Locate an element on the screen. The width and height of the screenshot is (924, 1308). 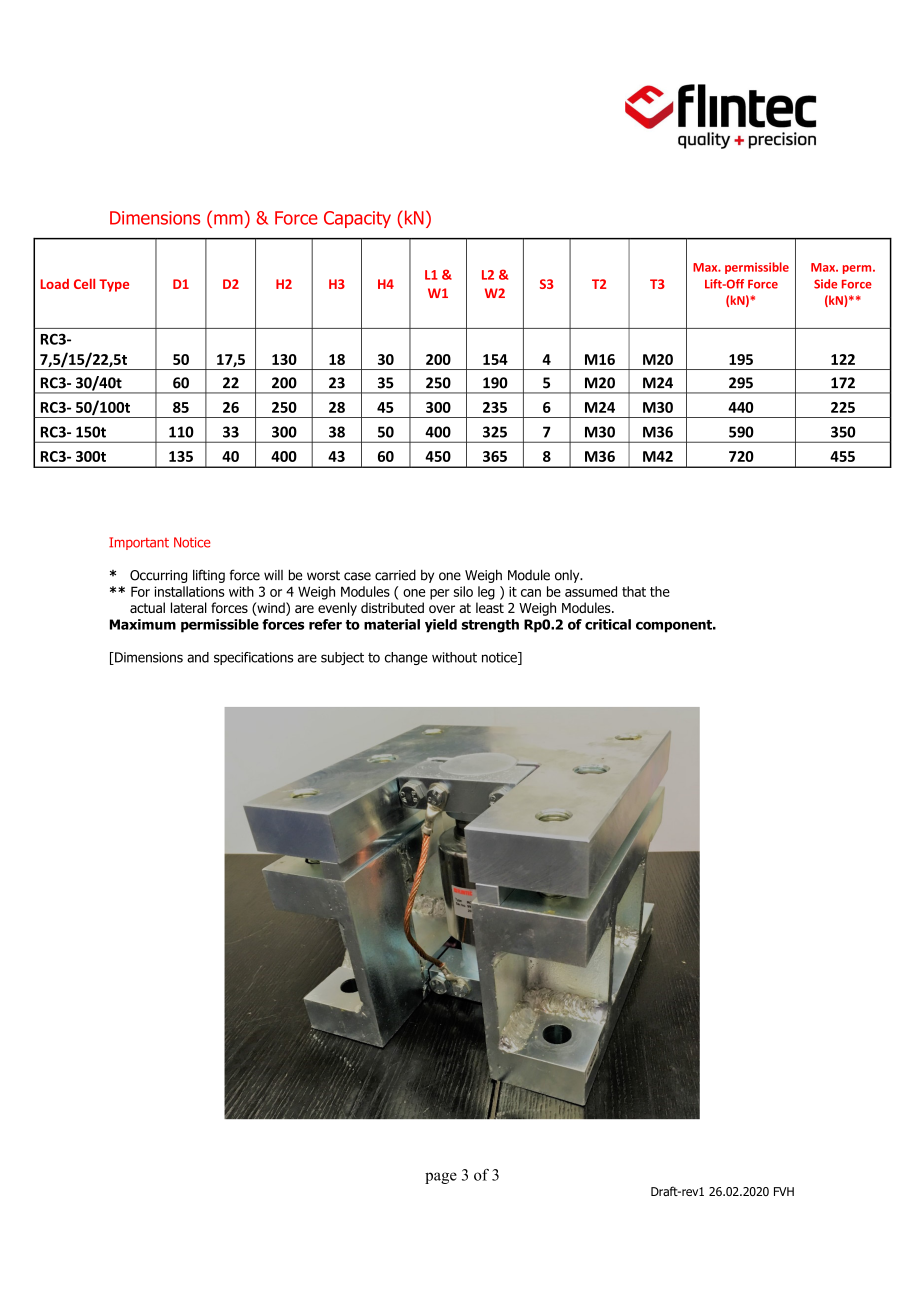
Type is located at coordinates (114, 285).
